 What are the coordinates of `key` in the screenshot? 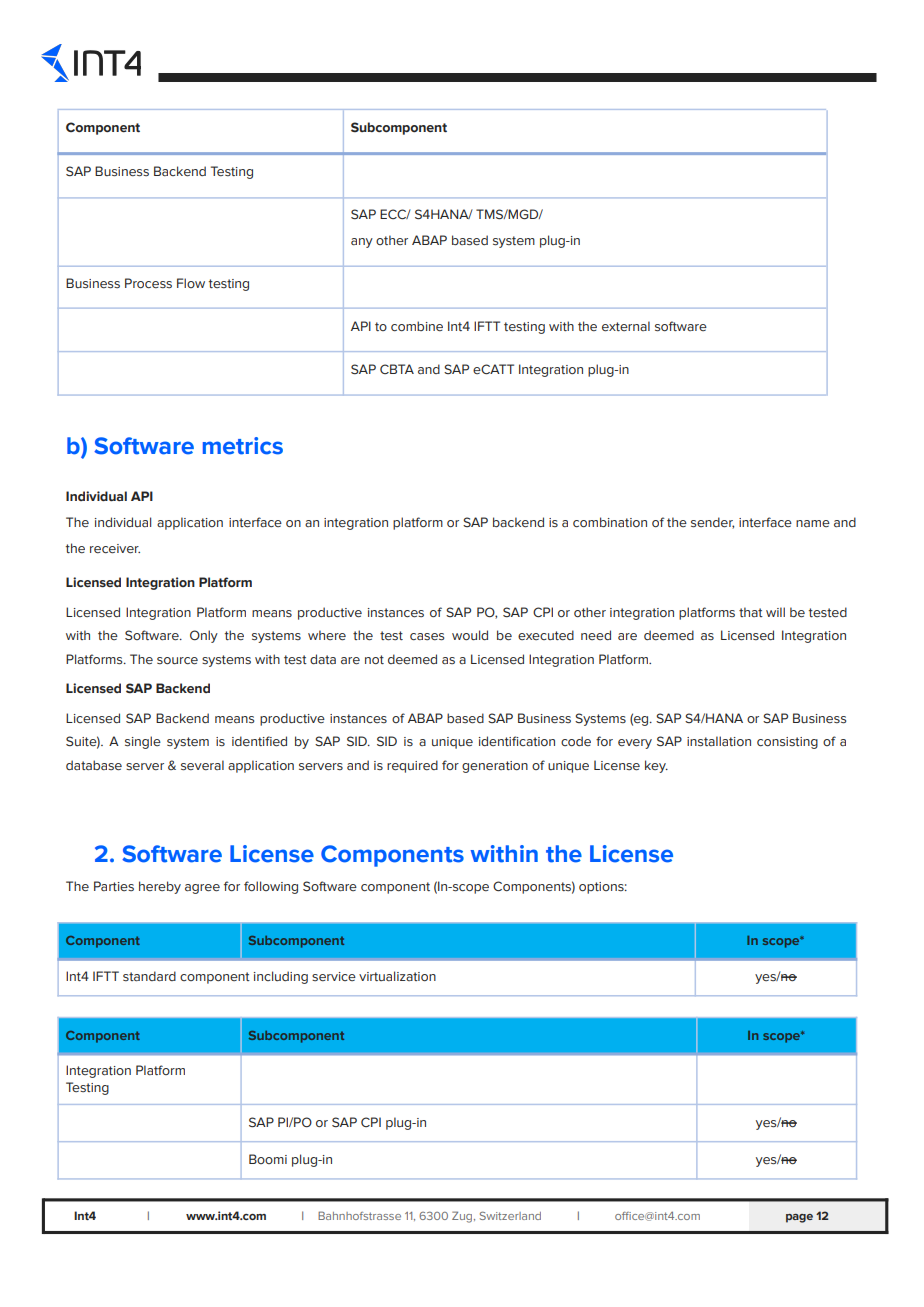 It's located at (656, 766).
